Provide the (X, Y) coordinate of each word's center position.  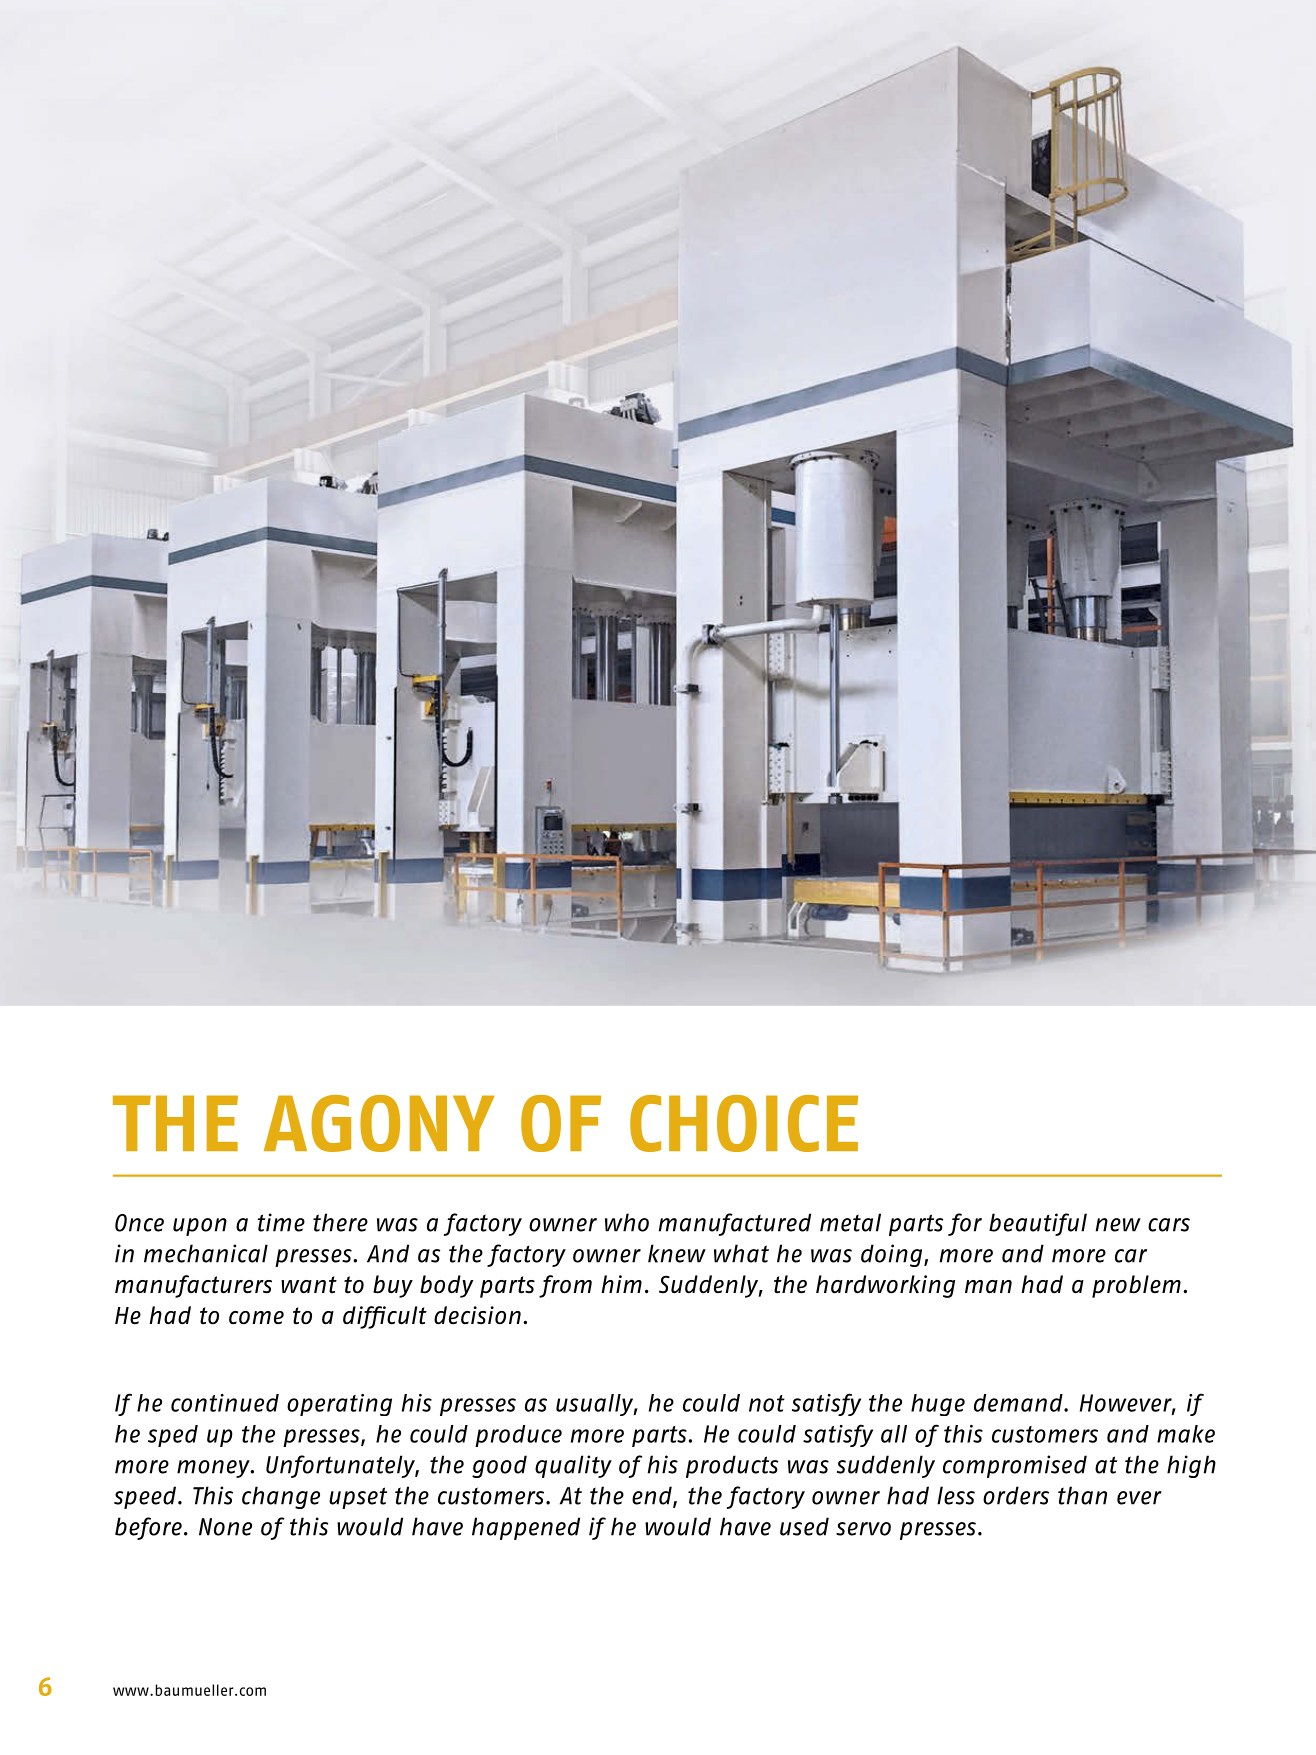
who (627, 1222)
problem (1136, 1286)
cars (1169, 1225)
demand (1019, 1403)
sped (173, 1436)
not (767, 1403)
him (621, 1284)
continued (225, 1403)
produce (518, 1436)
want (309, 1285)
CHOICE (744, 1123)
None (225, 1527)
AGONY (379, 1123)
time (281, 1222)
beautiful (1038, 1224)
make (1186, 1434)
